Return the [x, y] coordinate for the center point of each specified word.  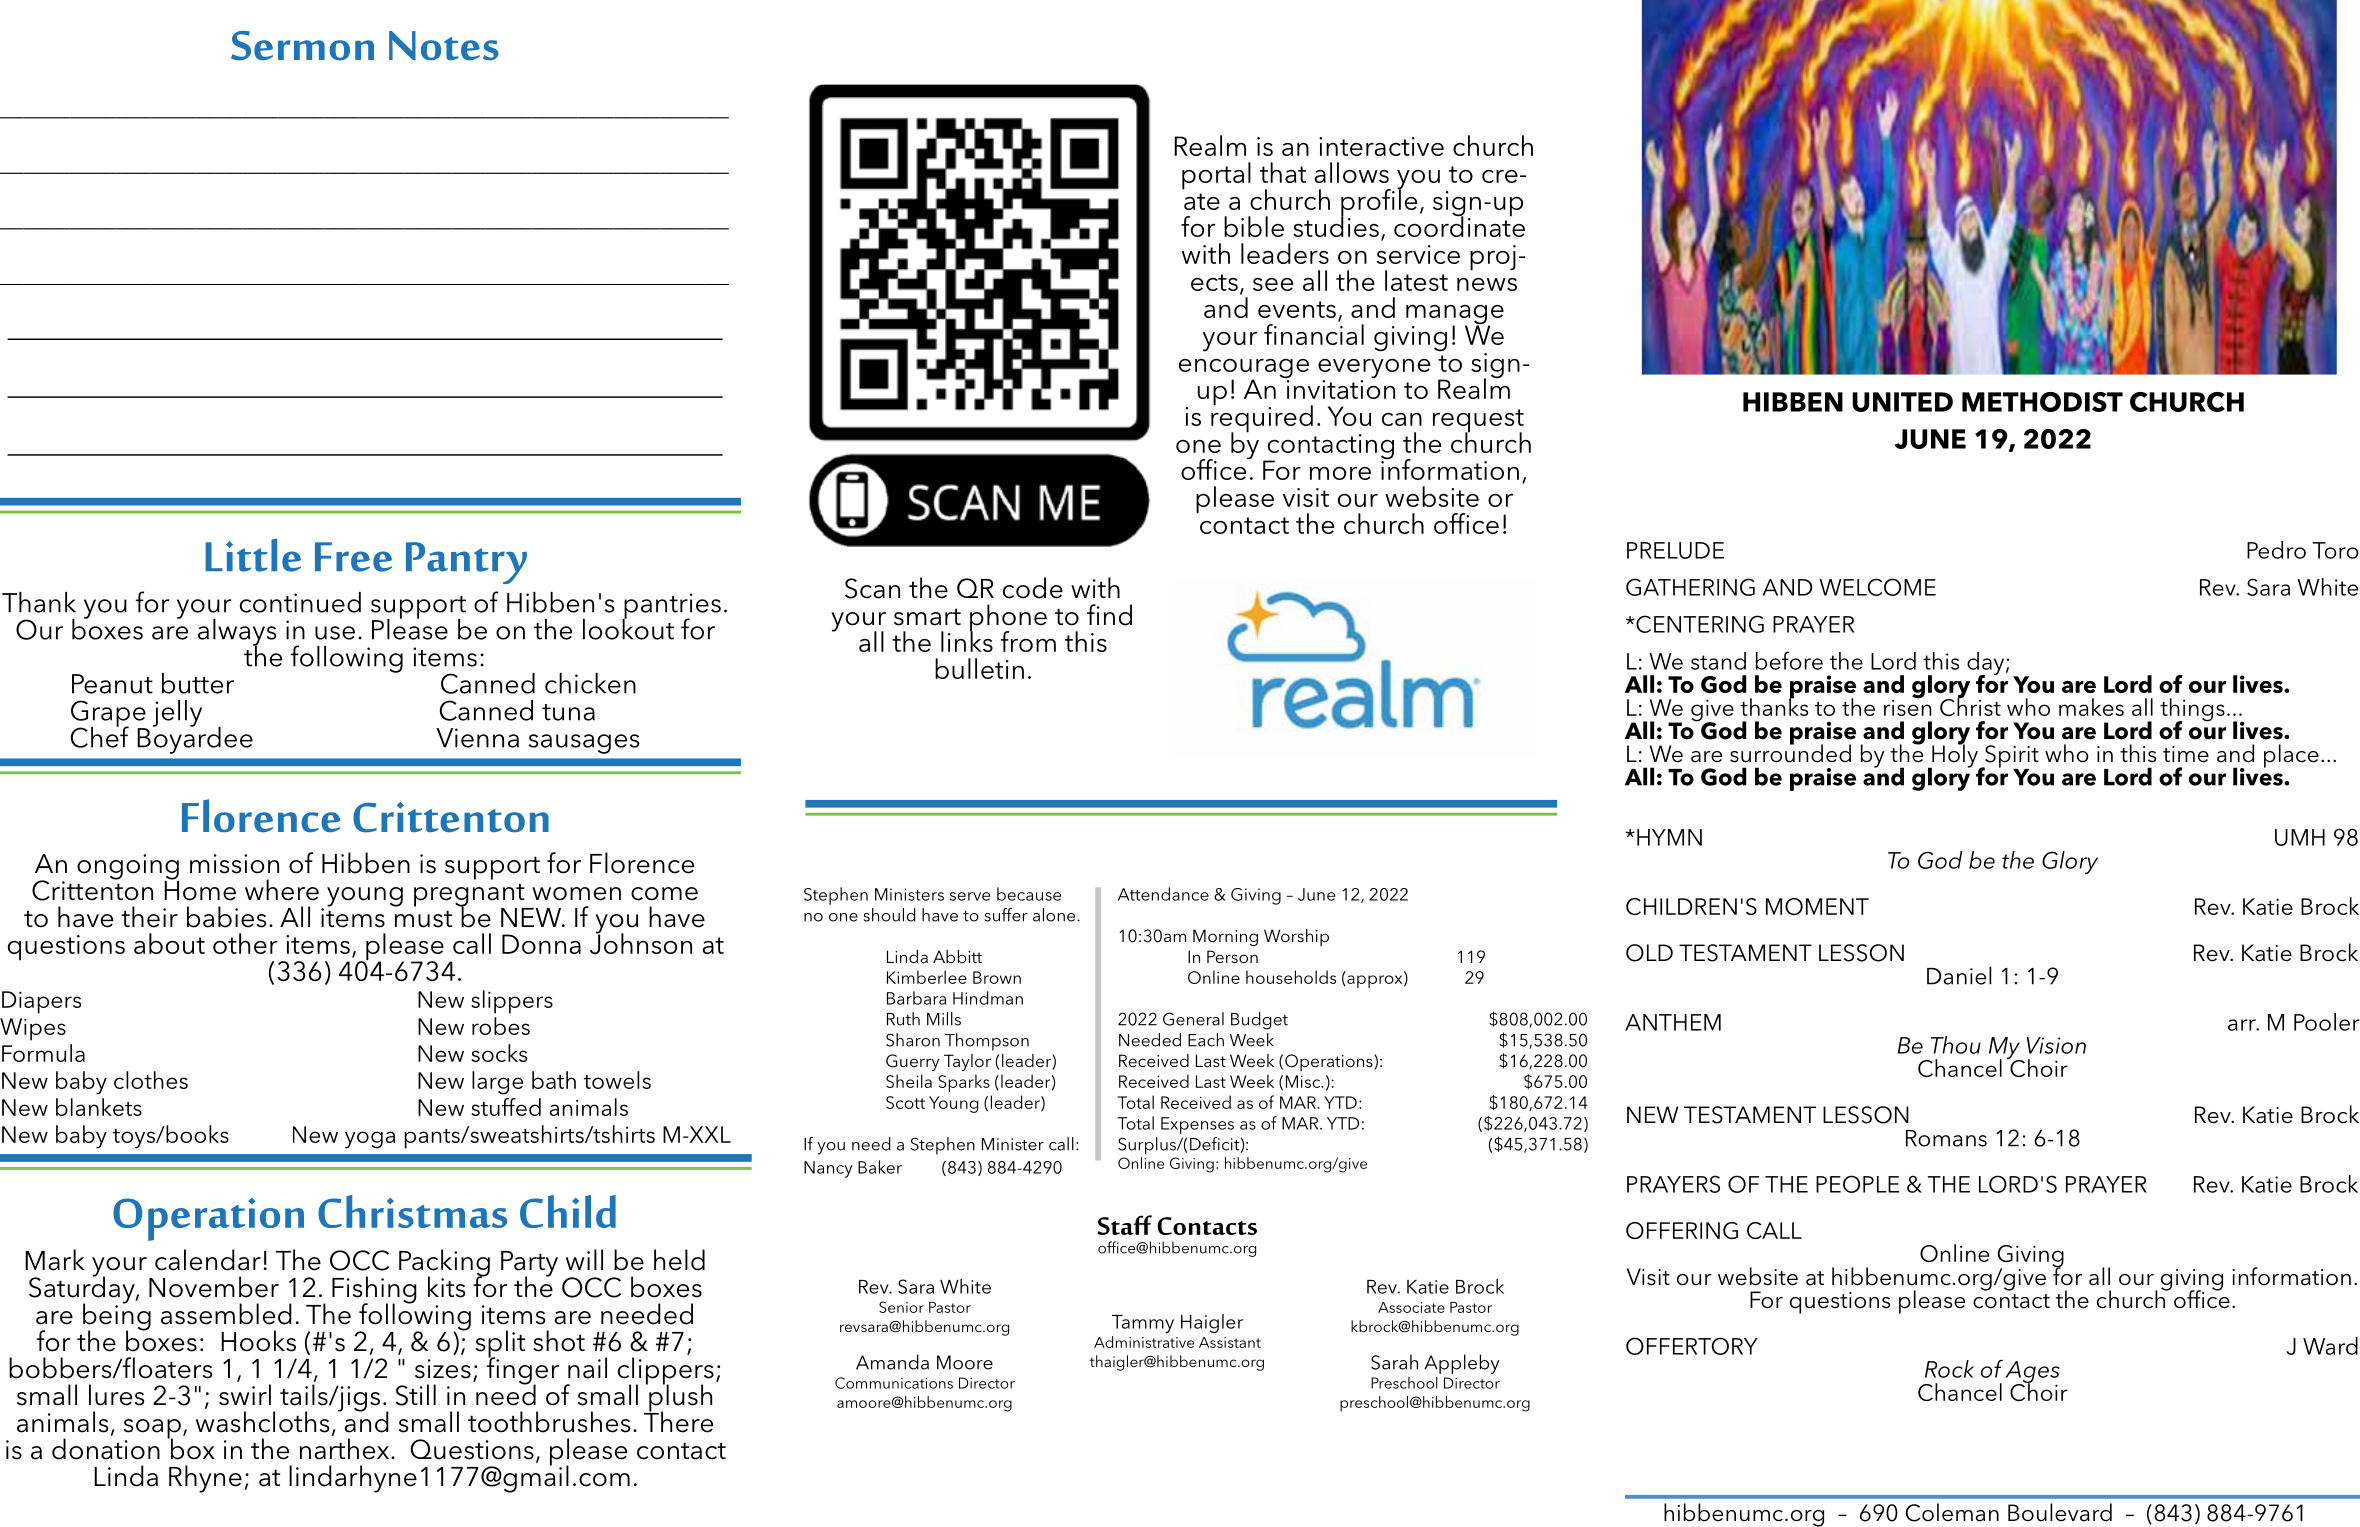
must [423, 919]
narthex [346, 1449]
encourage [1244, 370]
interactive [1381, 146]
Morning [1225, 937]
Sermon [302, 46]
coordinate [1459, 225]
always [237, 633]
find [1109, 615]
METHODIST [2042, 402]
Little [253, 555]
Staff [1124, 1225]
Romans [1946, 1138]
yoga [370, 1140]
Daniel [1959, 975]
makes [2091, 707]
